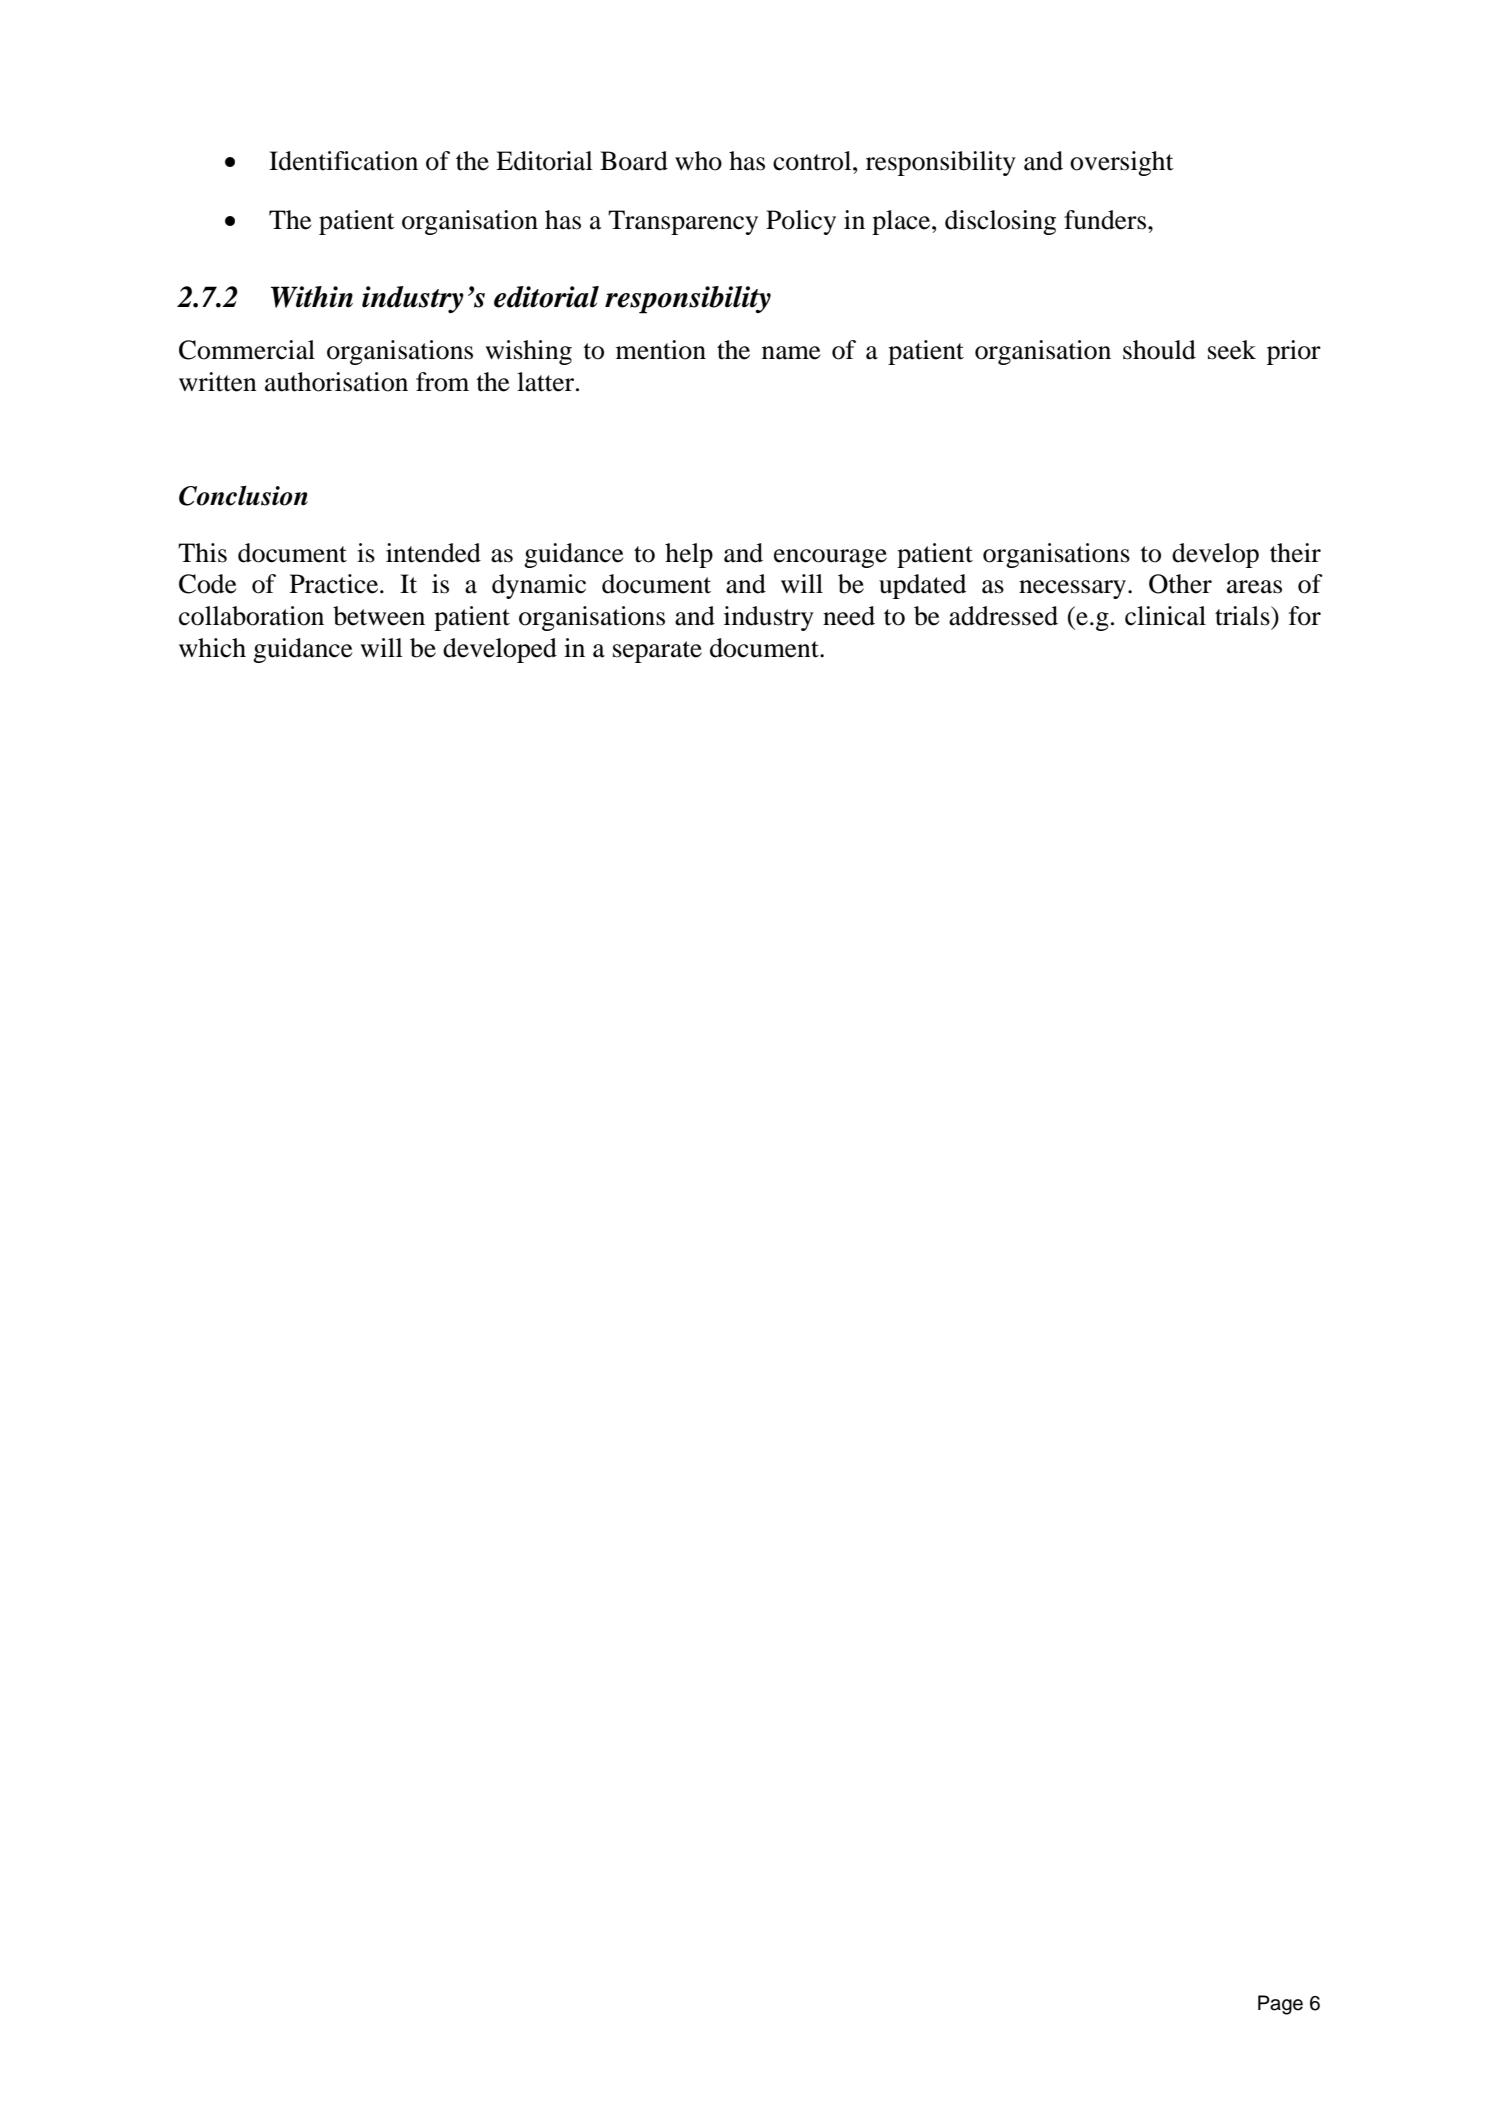  What do you see at coordinates (251, 616) in the page?
I see `collaboration` at bounding box center [251, 616].
